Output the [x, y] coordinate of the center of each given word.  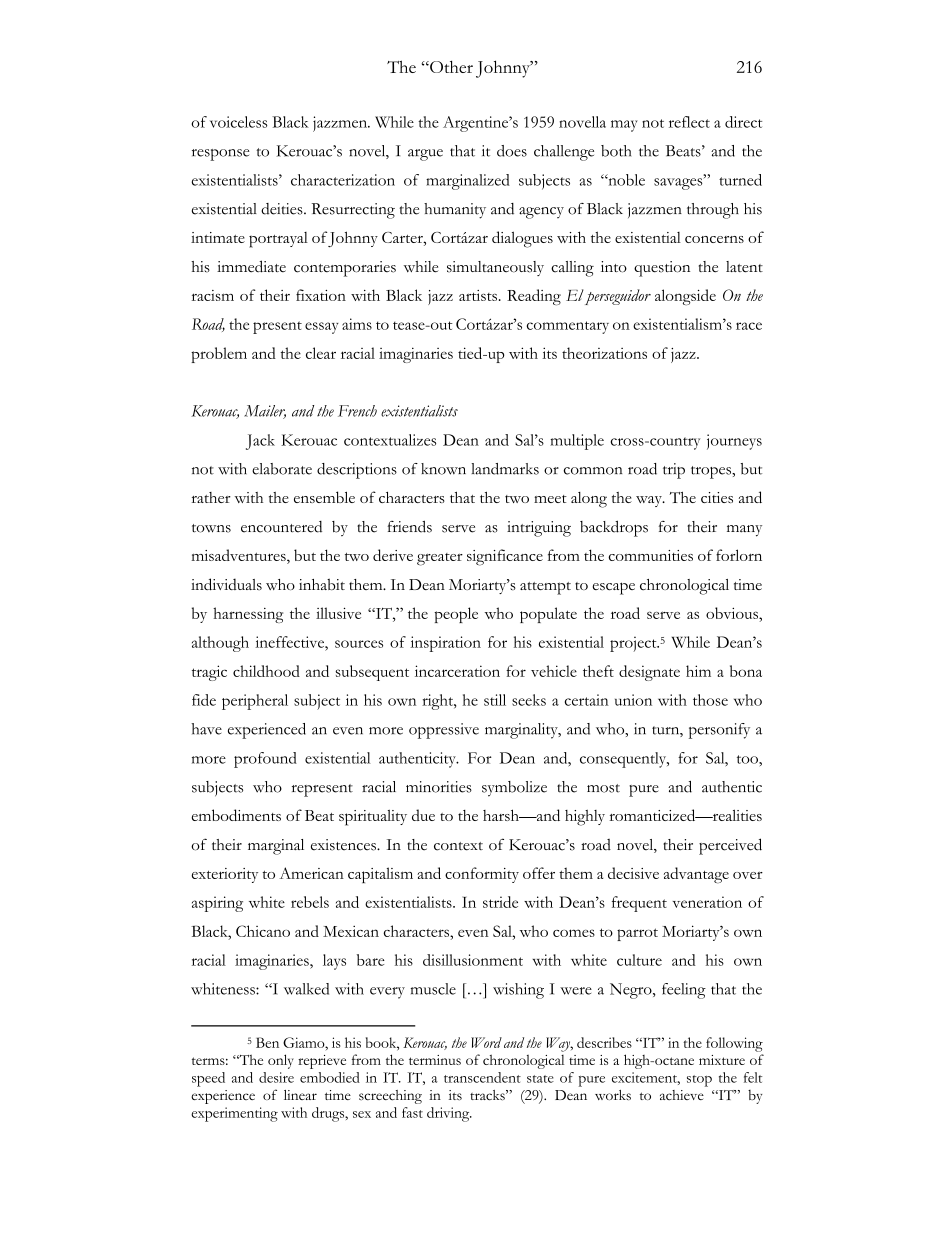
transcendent [482, 1077]
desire [276, 1077]
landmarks [505, 469]
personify [719, 731]
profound [265, 760]
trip [674, 471]
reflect [689, 122]
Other [450, 66]
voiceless [238, 122]
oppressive [444, 731]
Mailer [265, 412]
